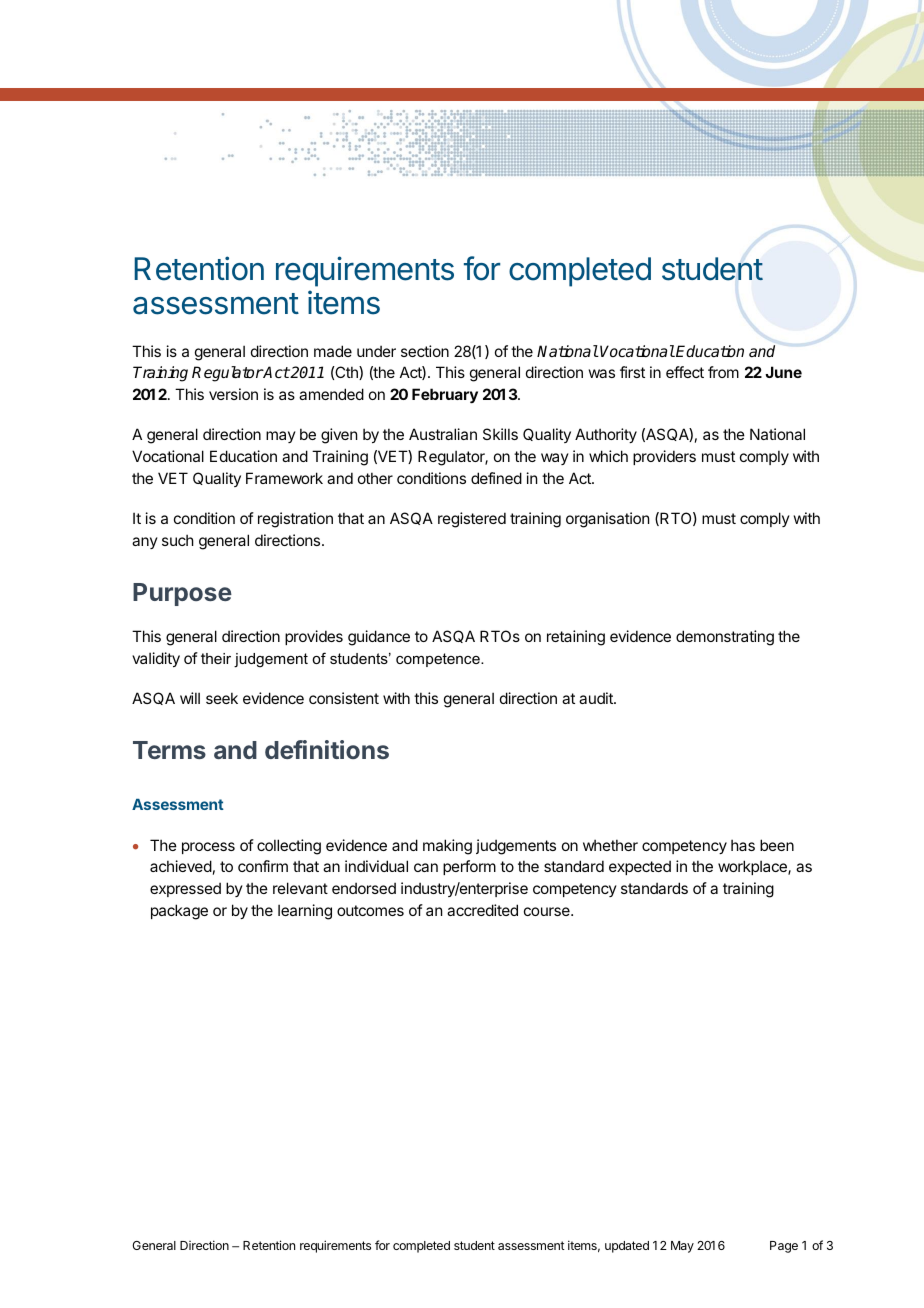  What do you see at coordinates (627, 1247) in the image?
I see `updated` at bounding box center [627, 1247].
